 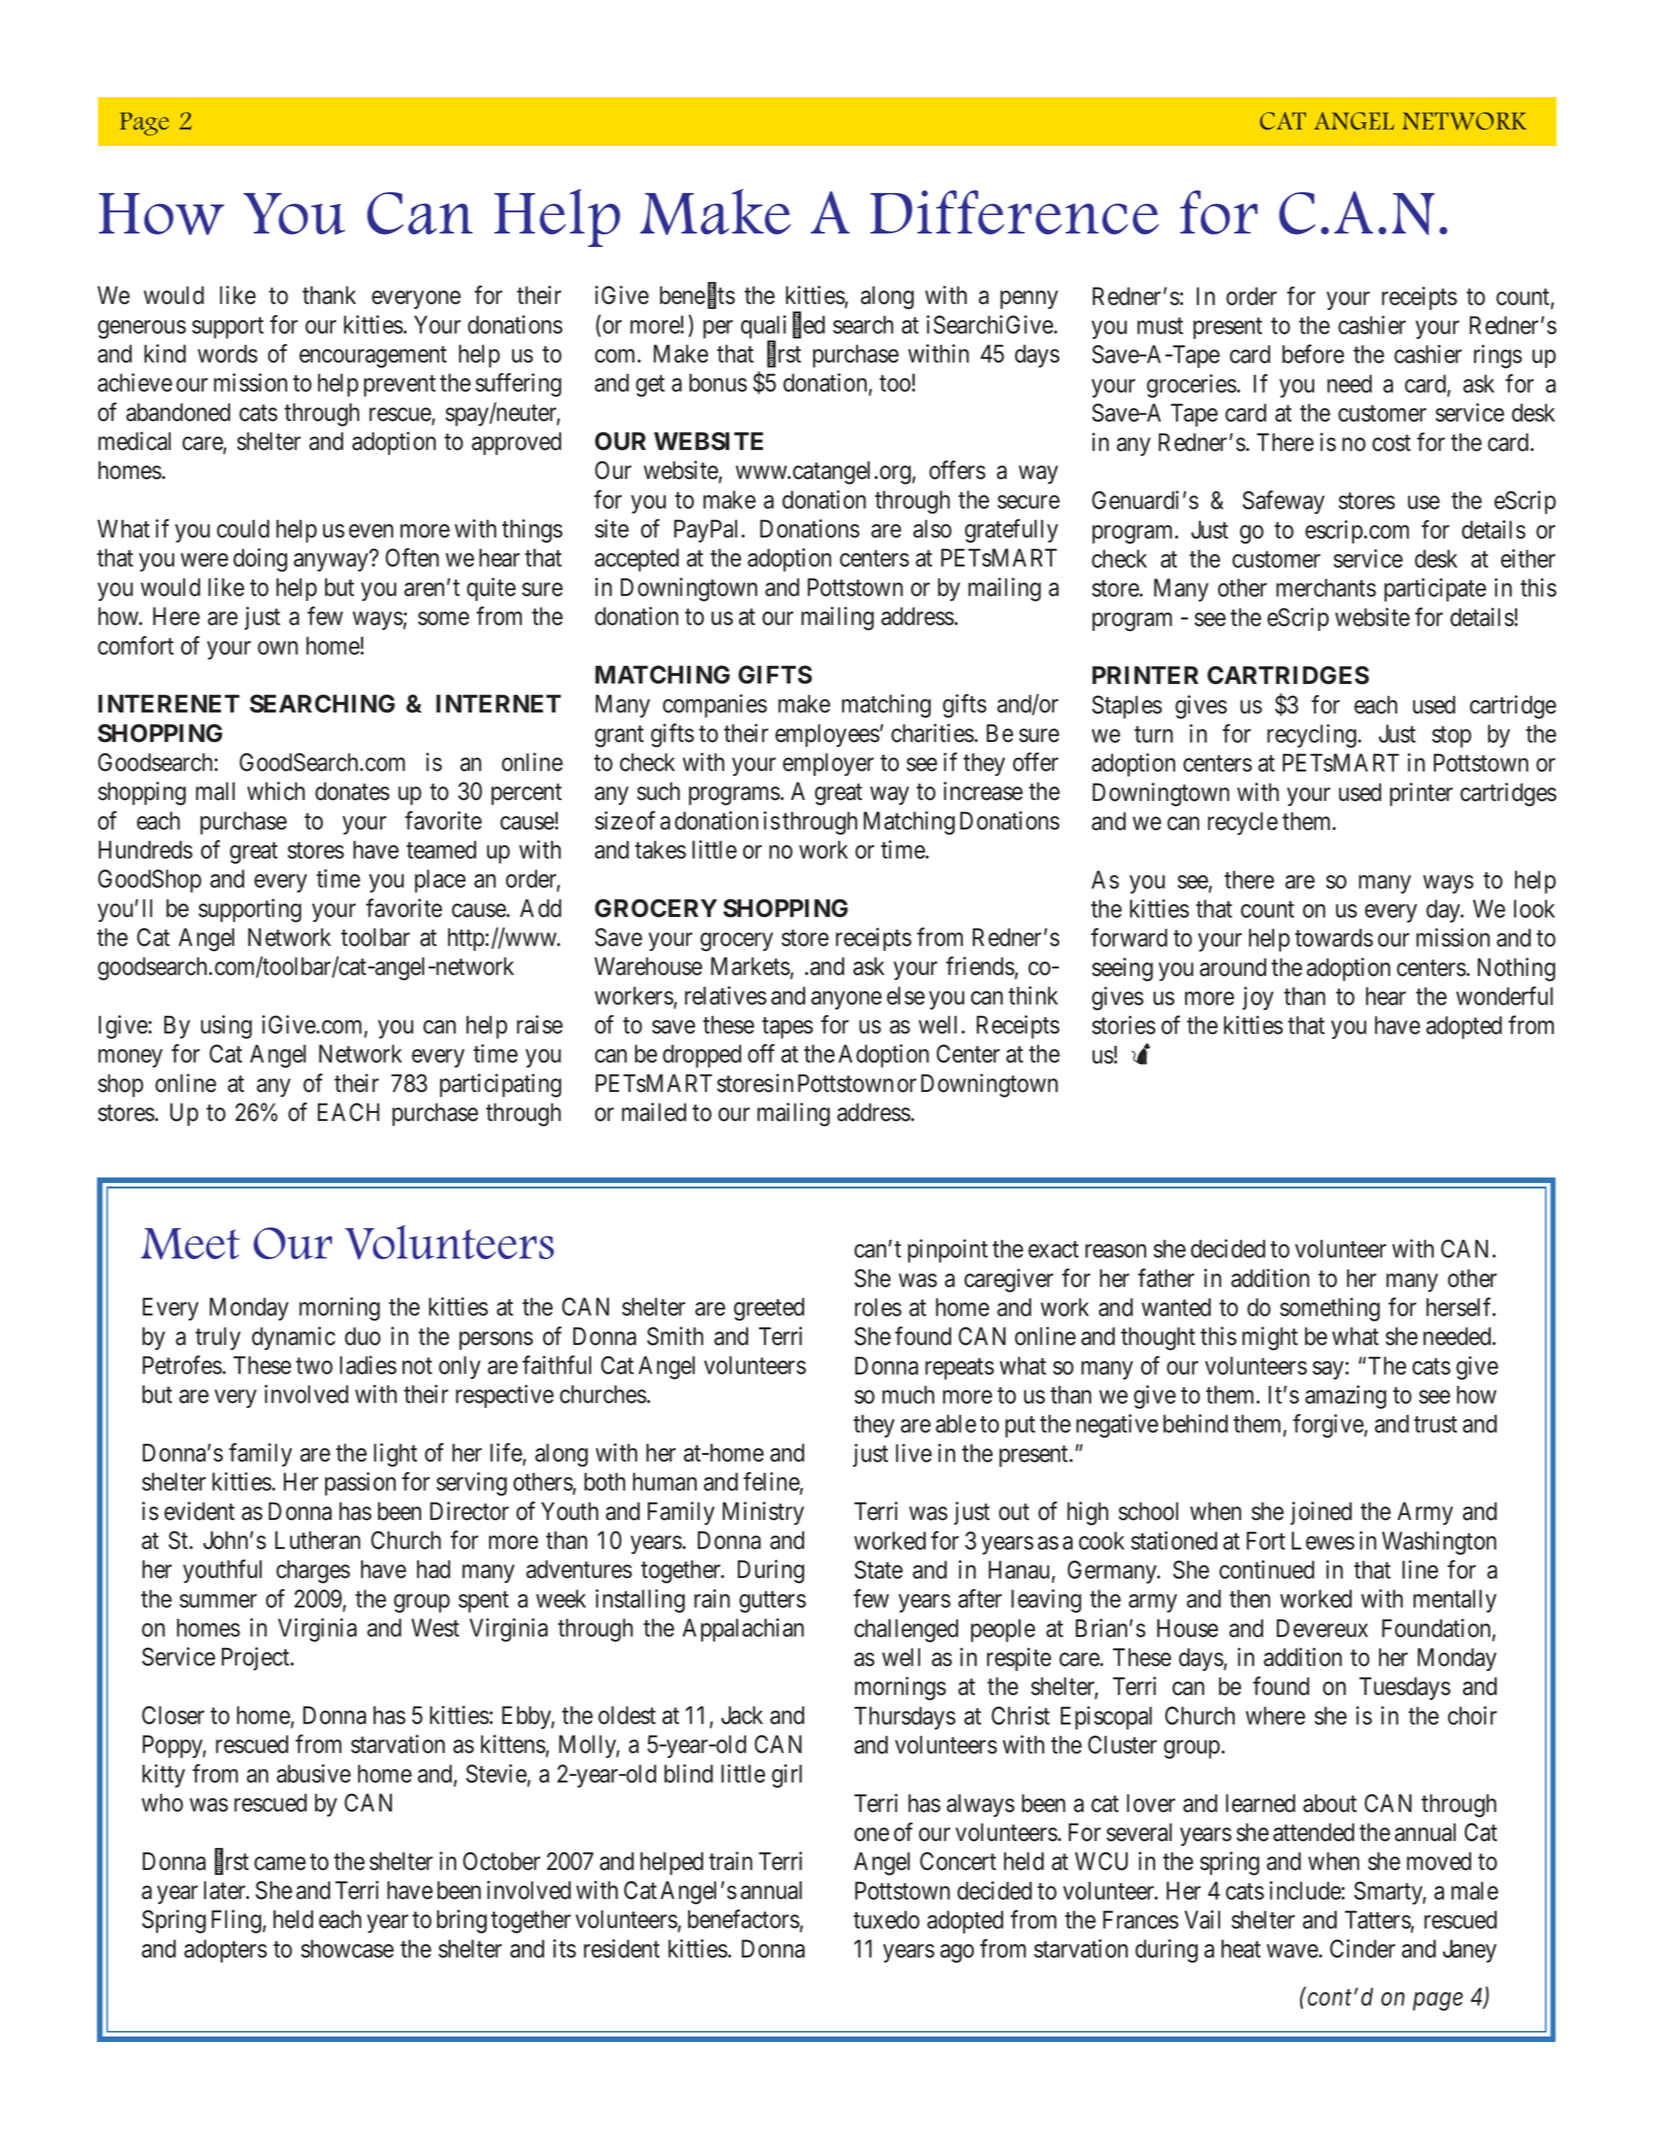 I want to click on recycle, so click(x=1243, y=823).
